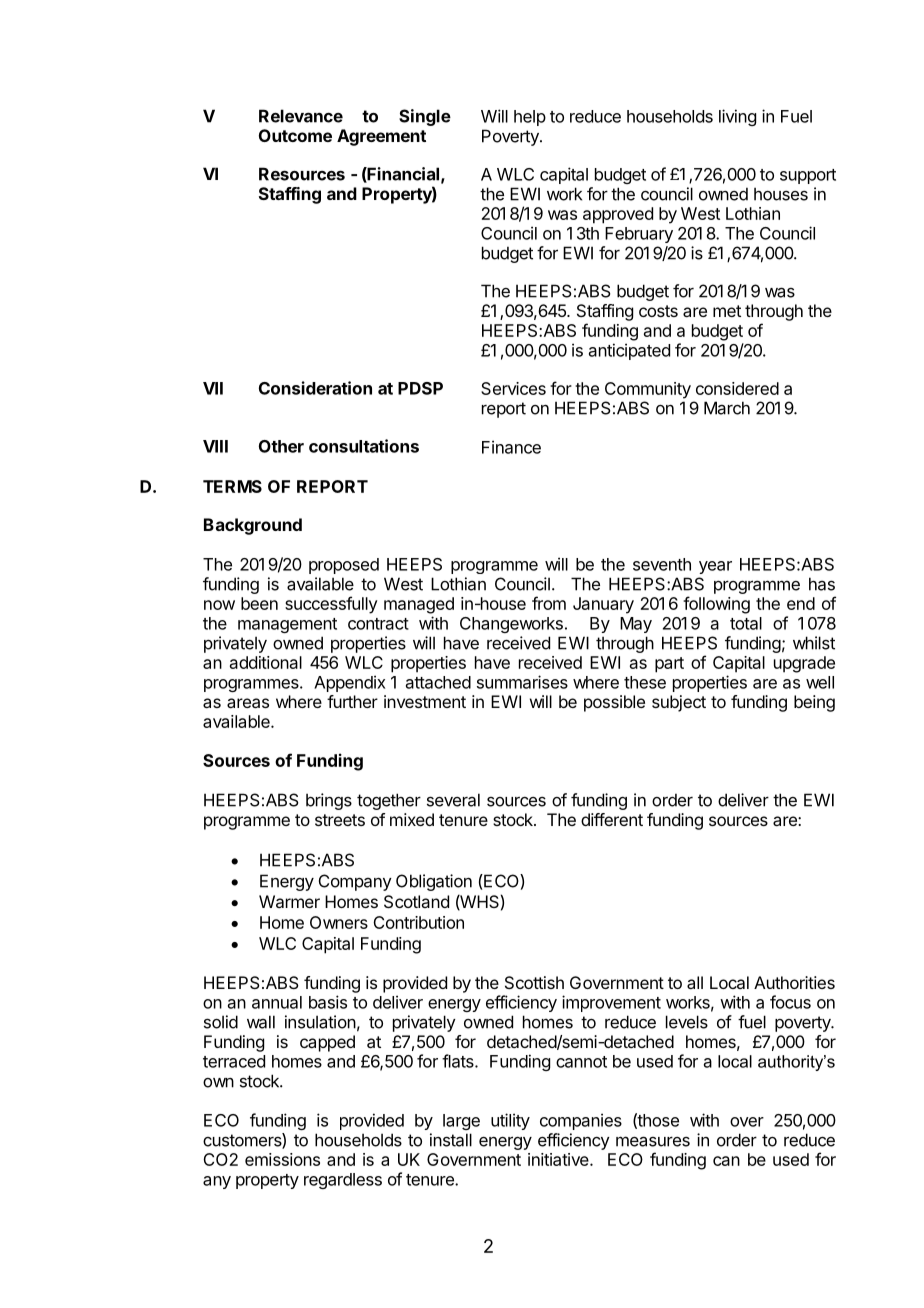 The image size is (924, 1308). Describe the element at coordinates (282, 1159) in the image. I see `emissions` at that location.
